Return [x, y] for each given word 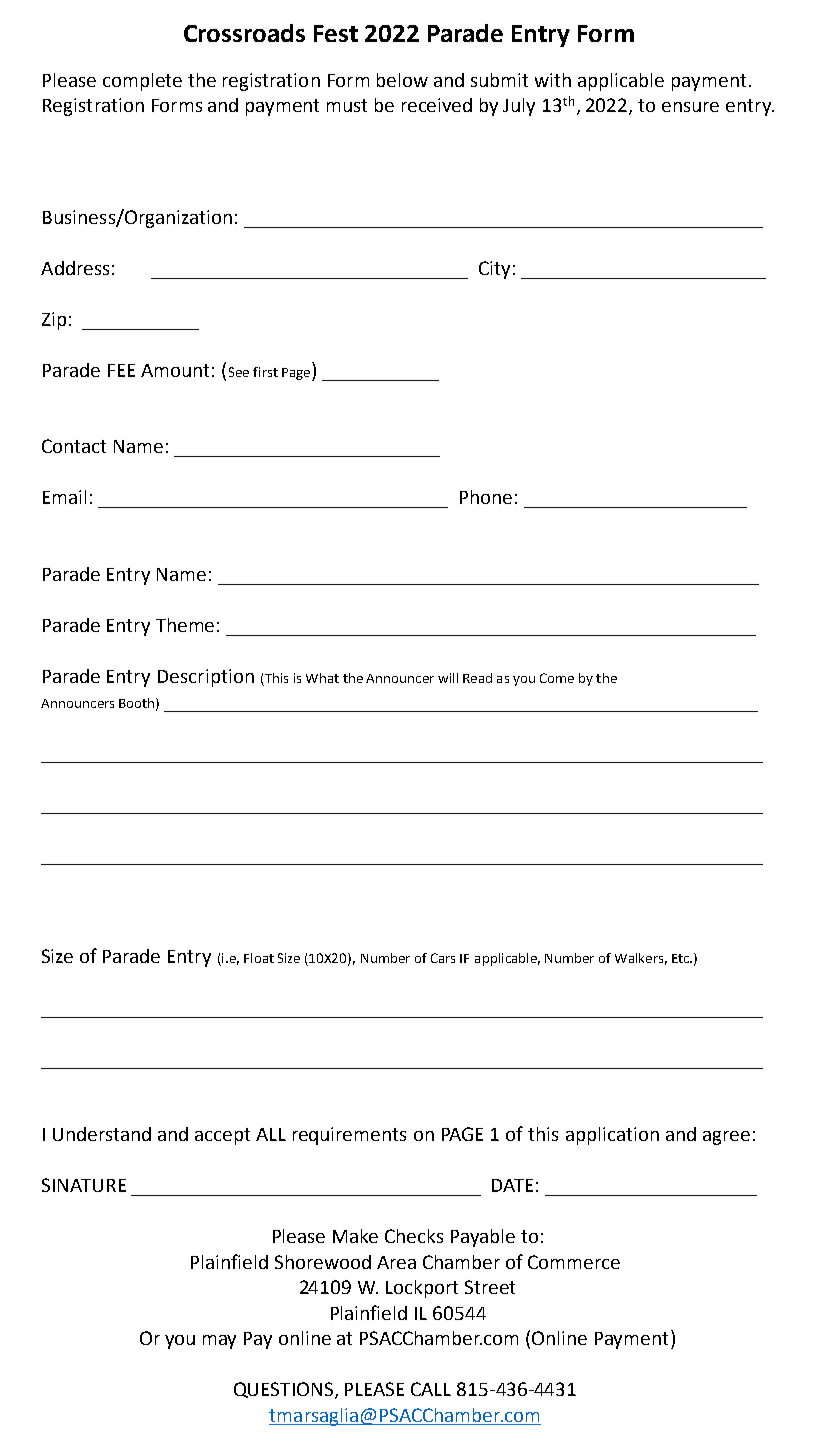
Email [64, 497]
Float [259, 958]
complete [142, 82]
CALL [431, 1389]
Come [557, 678]
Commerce [574, 1262]
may [219, 1342]
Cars [443, 958]
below [402, 80]
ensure [690, 107]
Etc [682, 958]
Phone [486, 497]
